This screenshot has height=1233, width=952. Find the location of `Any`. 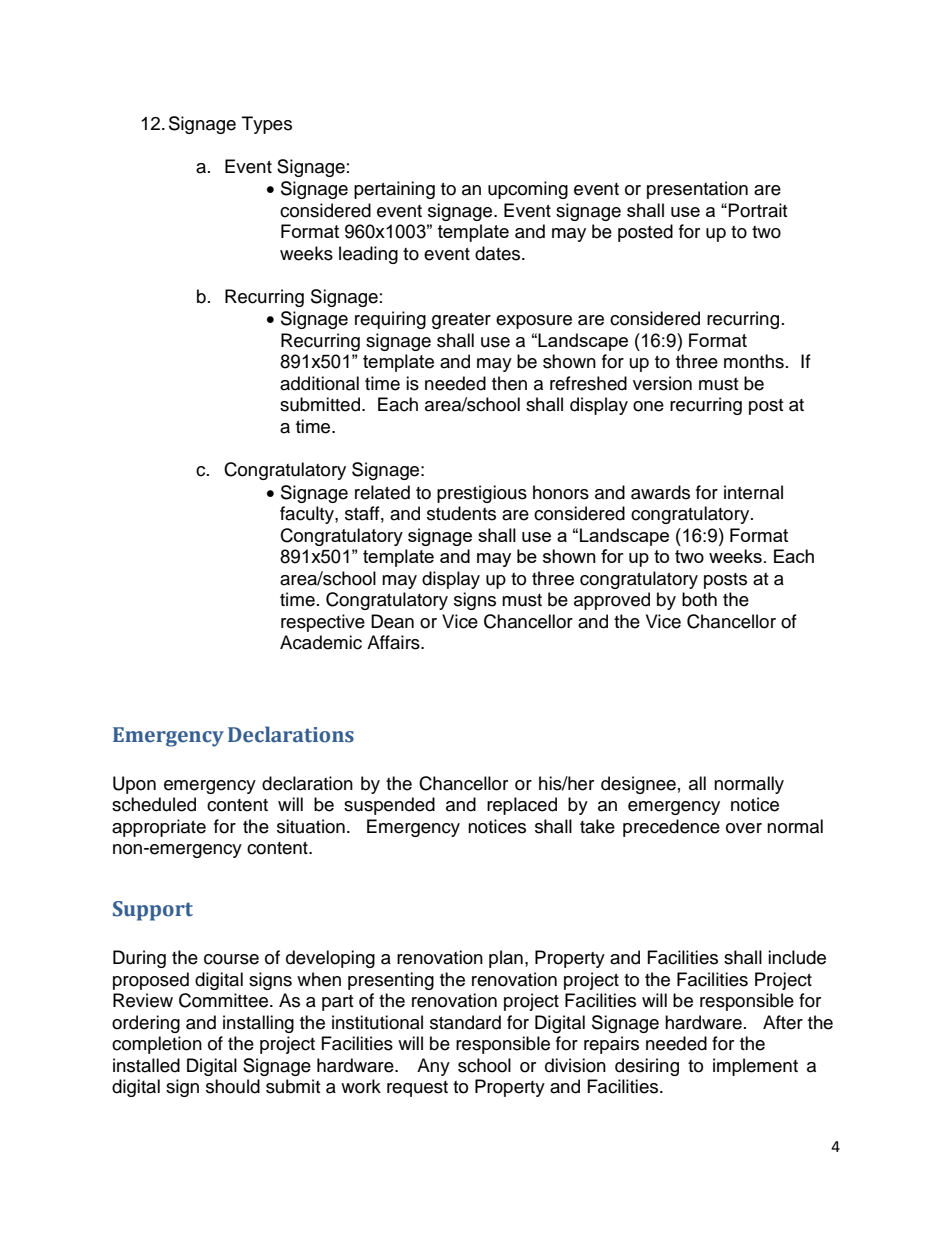

Any is located at coordinates (433, 1067).
